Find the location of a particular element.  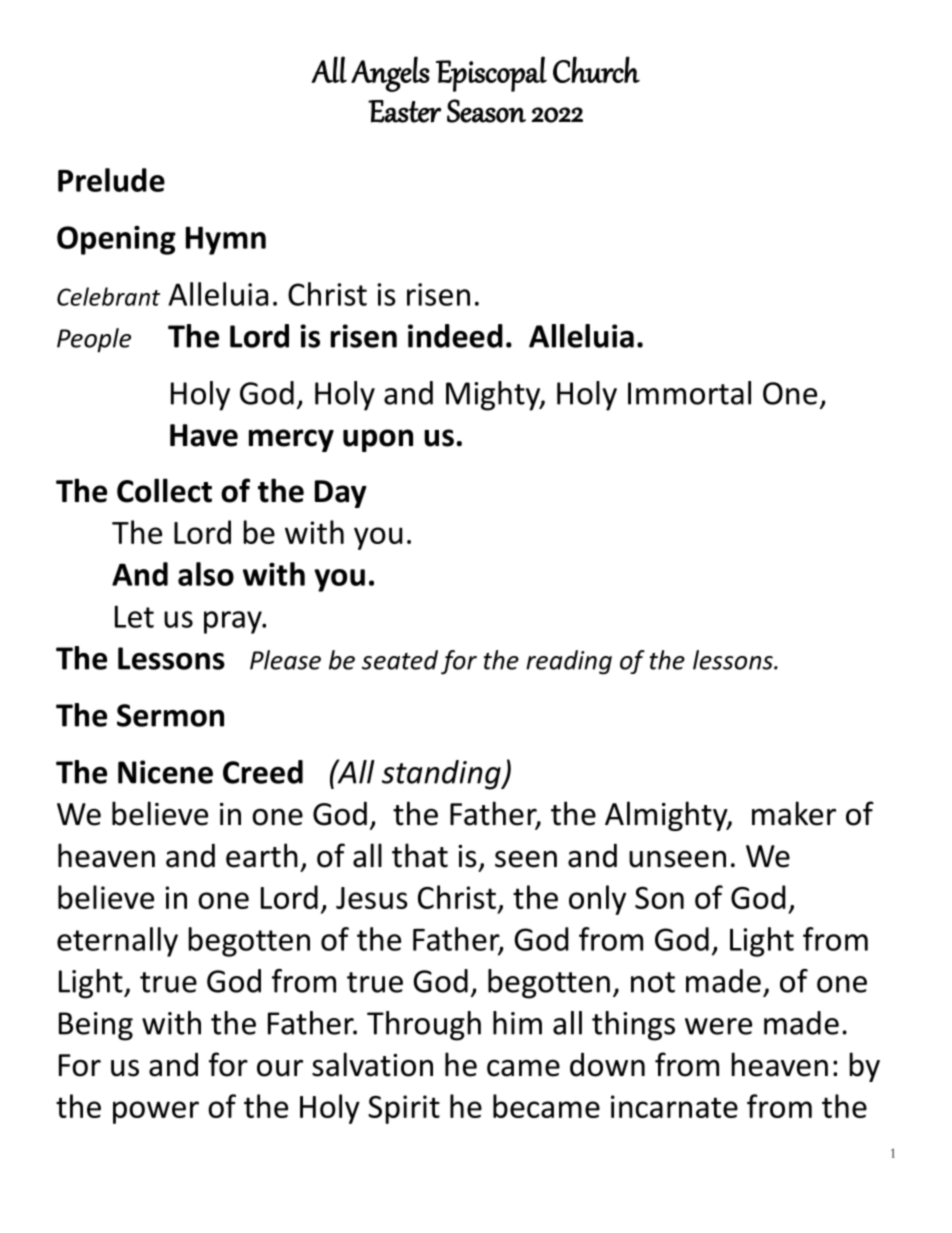

Nicene is located at coordinates (165, 772).
